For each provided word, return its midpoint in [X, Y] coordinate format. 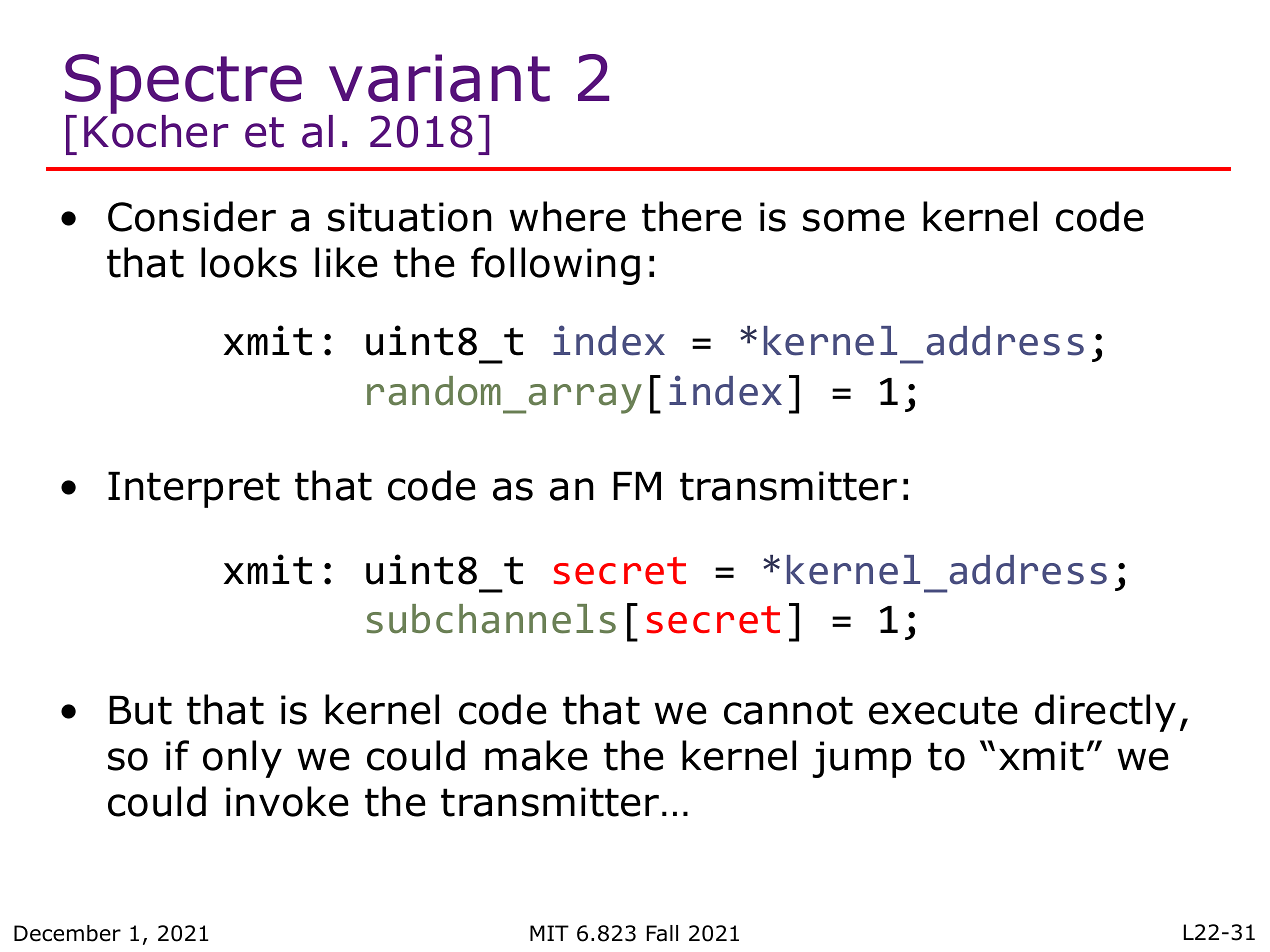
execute [943, 710]
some [854, 220]
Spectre [183, 85]
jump [862, 759]
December [67, 933]
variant [439, 78]
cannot [788, 710]
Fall [662, 933]
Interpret [194, 489]
